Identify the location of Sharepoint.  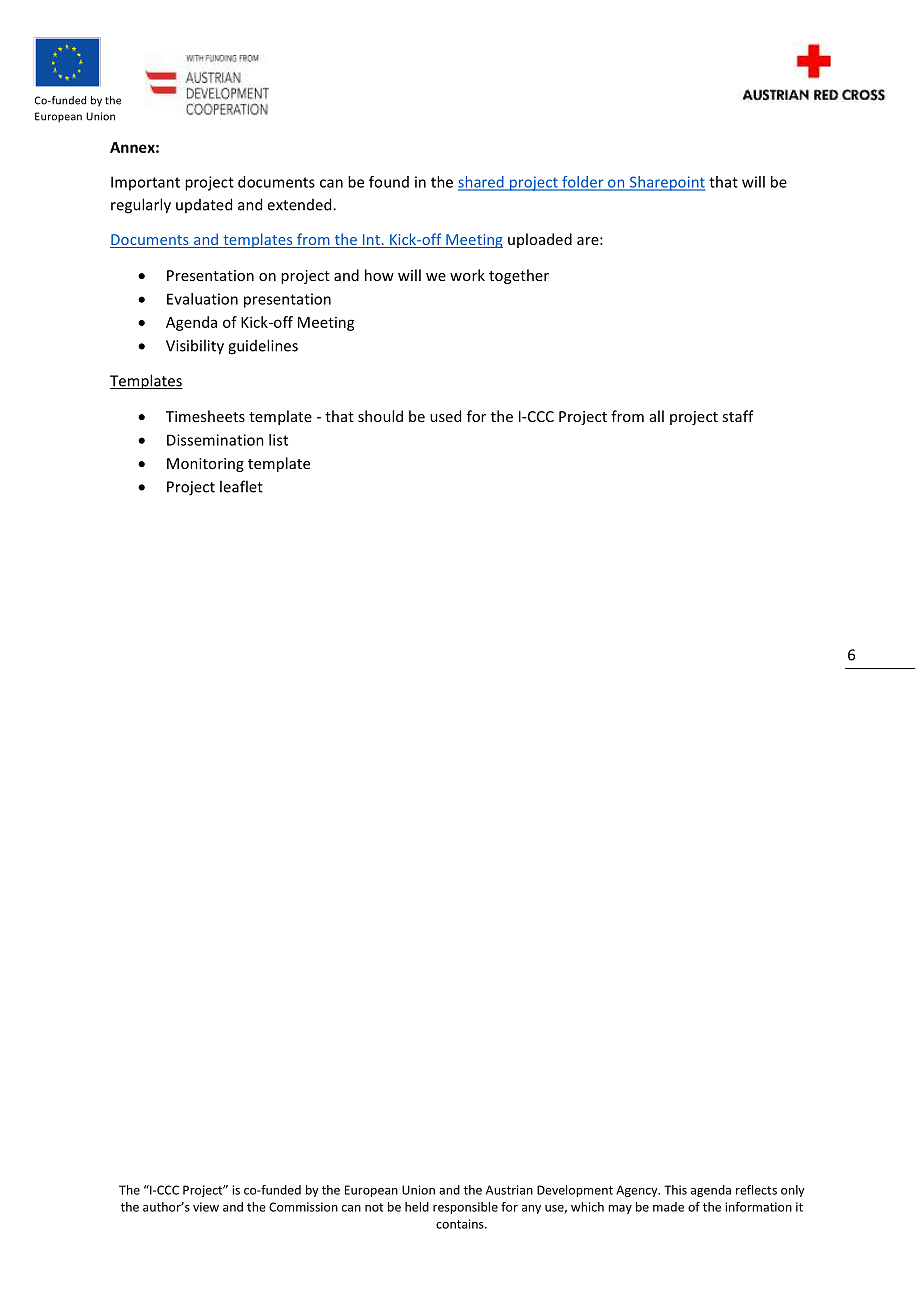
(666, 183).
